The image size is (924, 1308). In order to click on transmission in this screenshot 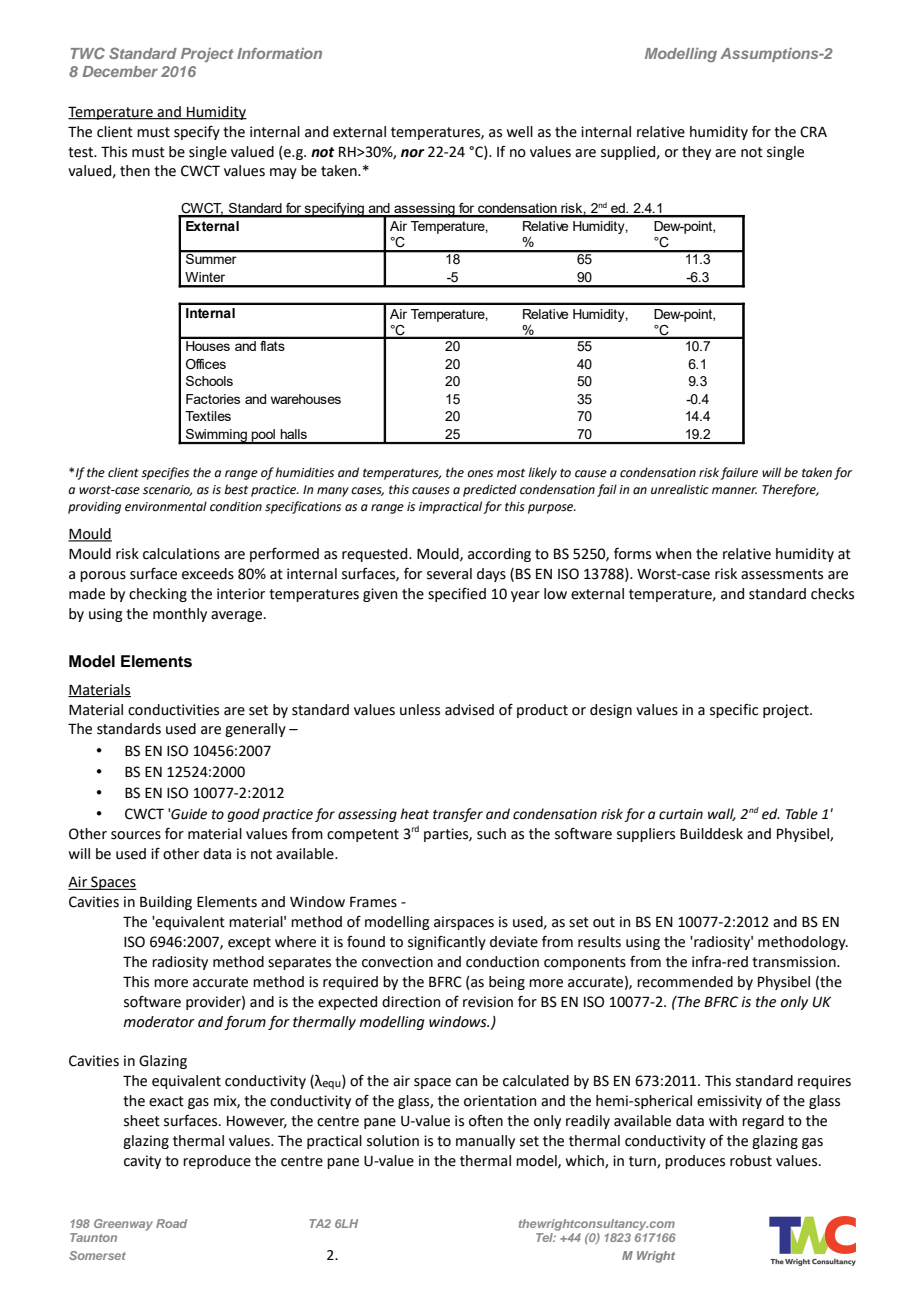, I will do `click(795, 962)`.
